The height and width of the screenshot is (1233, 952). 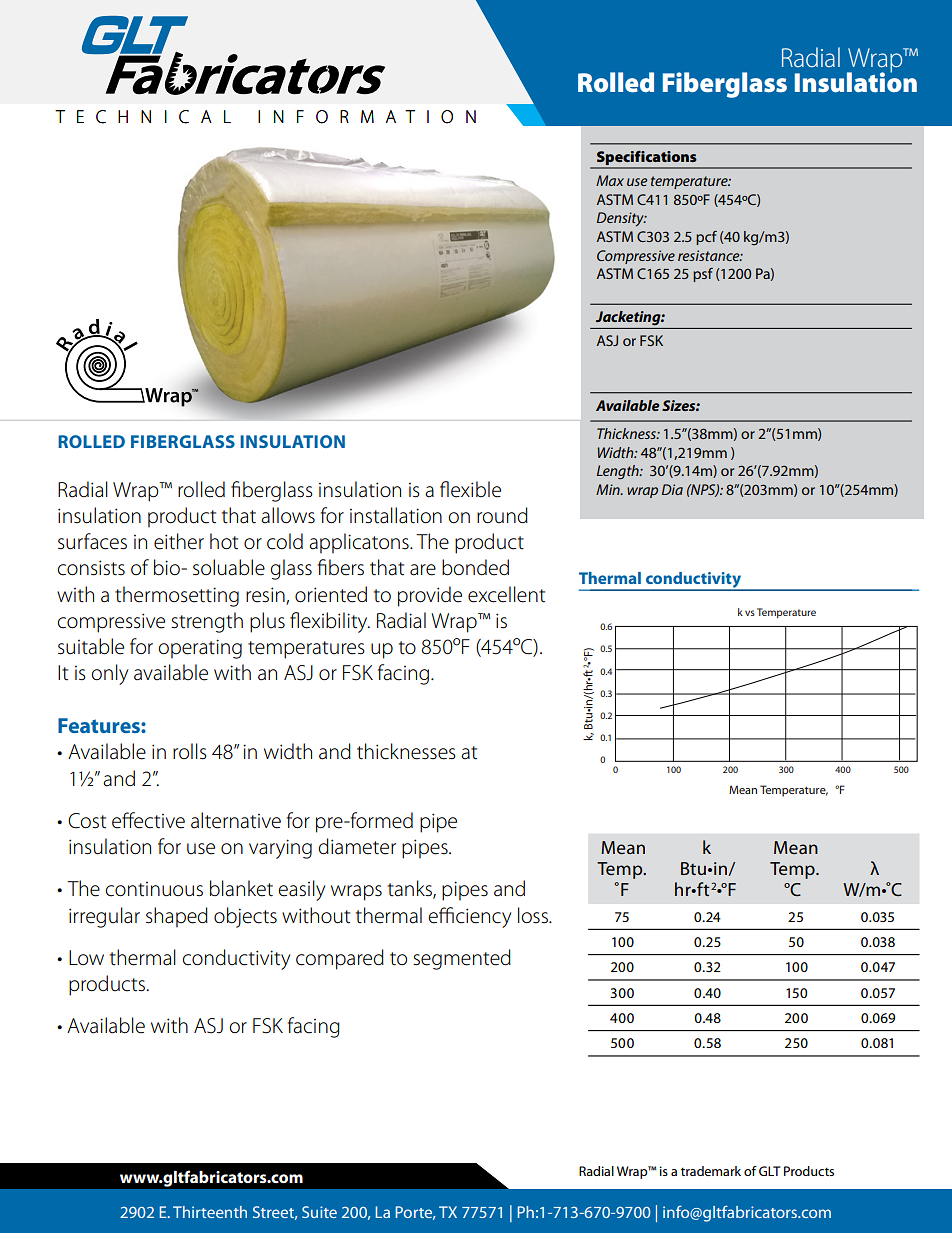 What do you see at coordinates (288, 515) in the screenshot?
I see `allows` at bounding box center [288, 515].
